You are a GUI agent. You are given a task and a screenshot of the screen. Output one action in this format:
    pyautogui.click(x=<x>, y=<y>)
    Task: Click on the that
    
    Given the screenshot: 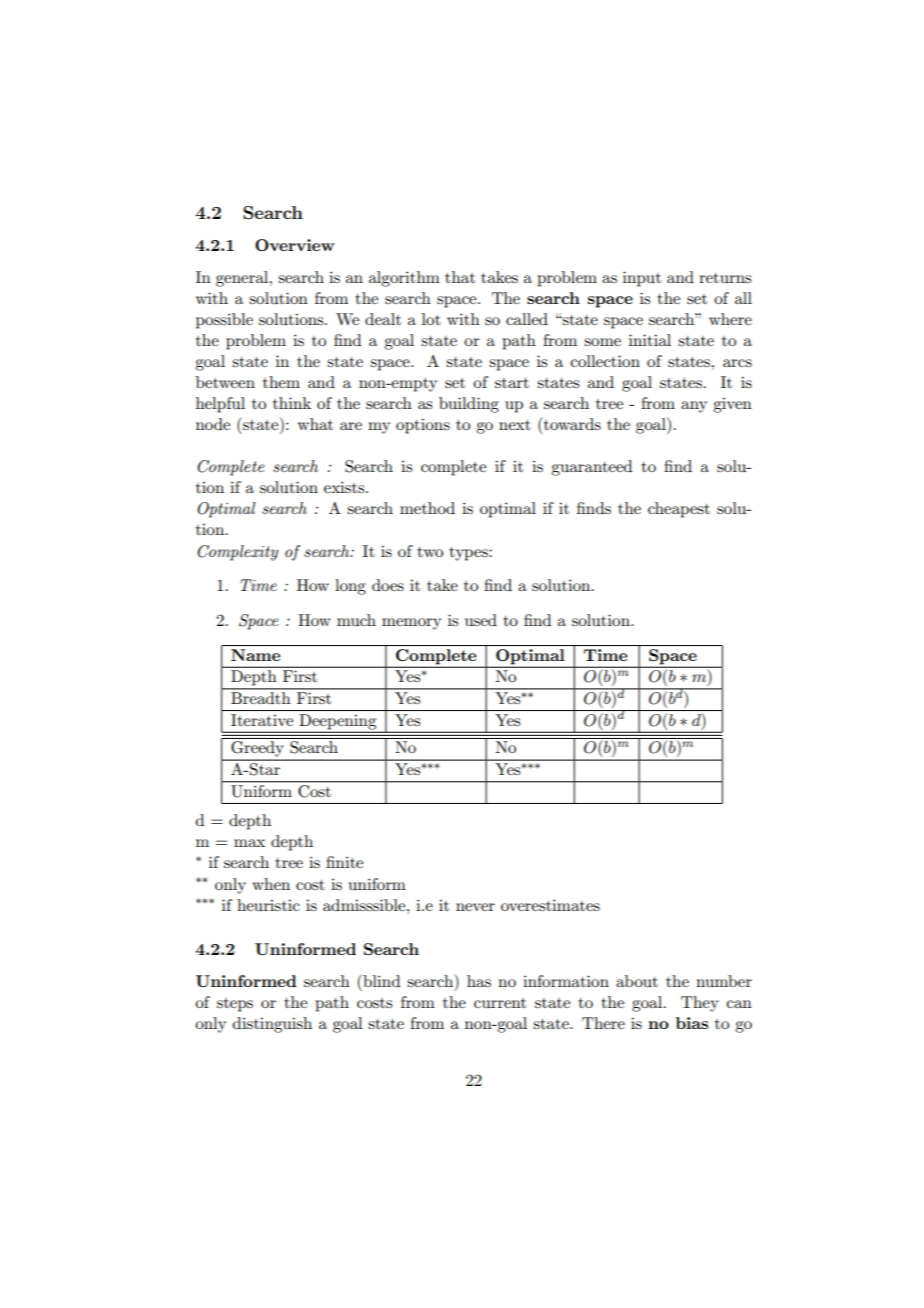 What is the action you would take?
    pyautogui.click(x=460, y=277)
